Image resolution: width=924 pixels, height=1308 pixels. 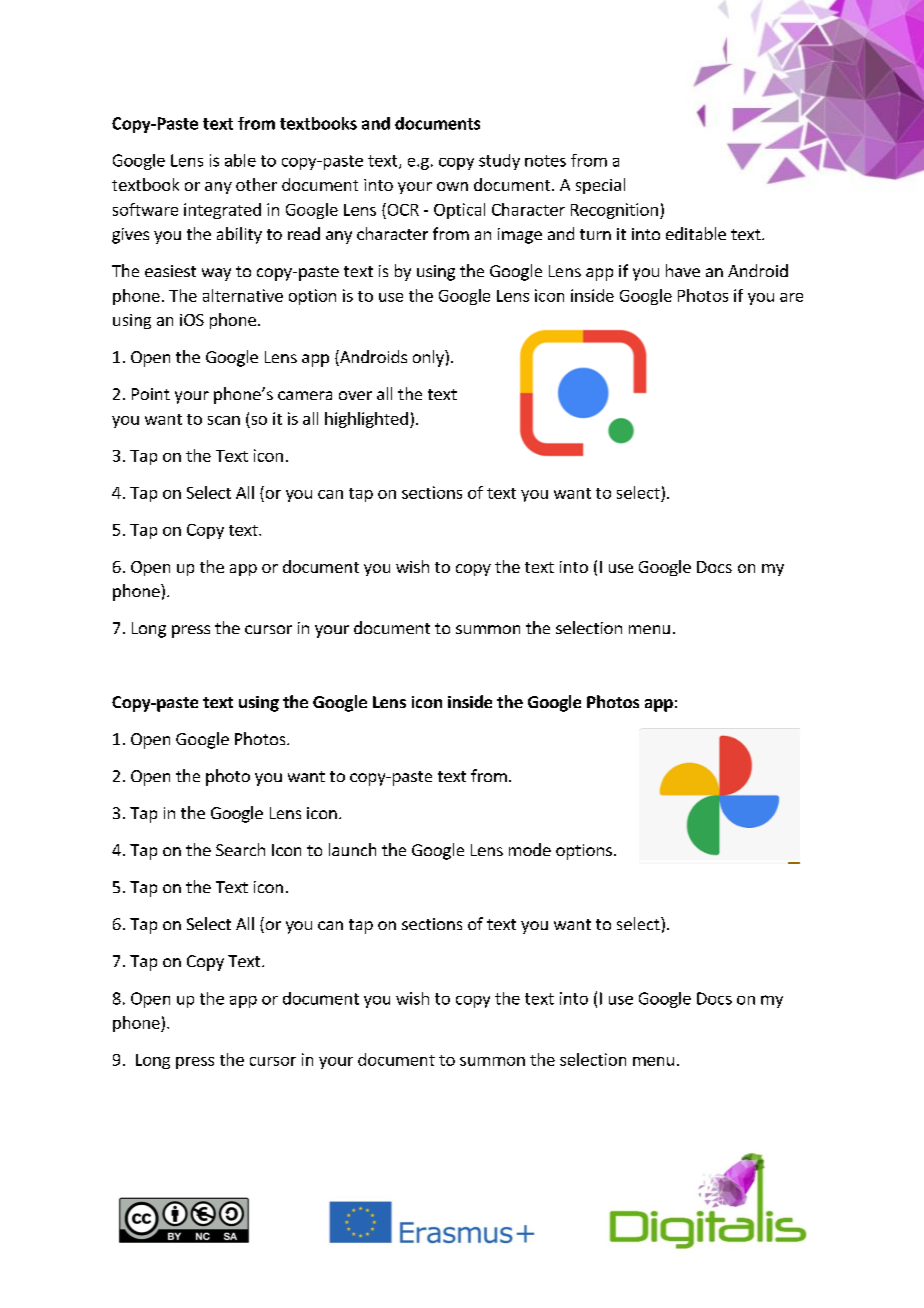 What do you see at coordinates (352, 849) in the document?
I see `launch` at bounding box center [352, 849].
